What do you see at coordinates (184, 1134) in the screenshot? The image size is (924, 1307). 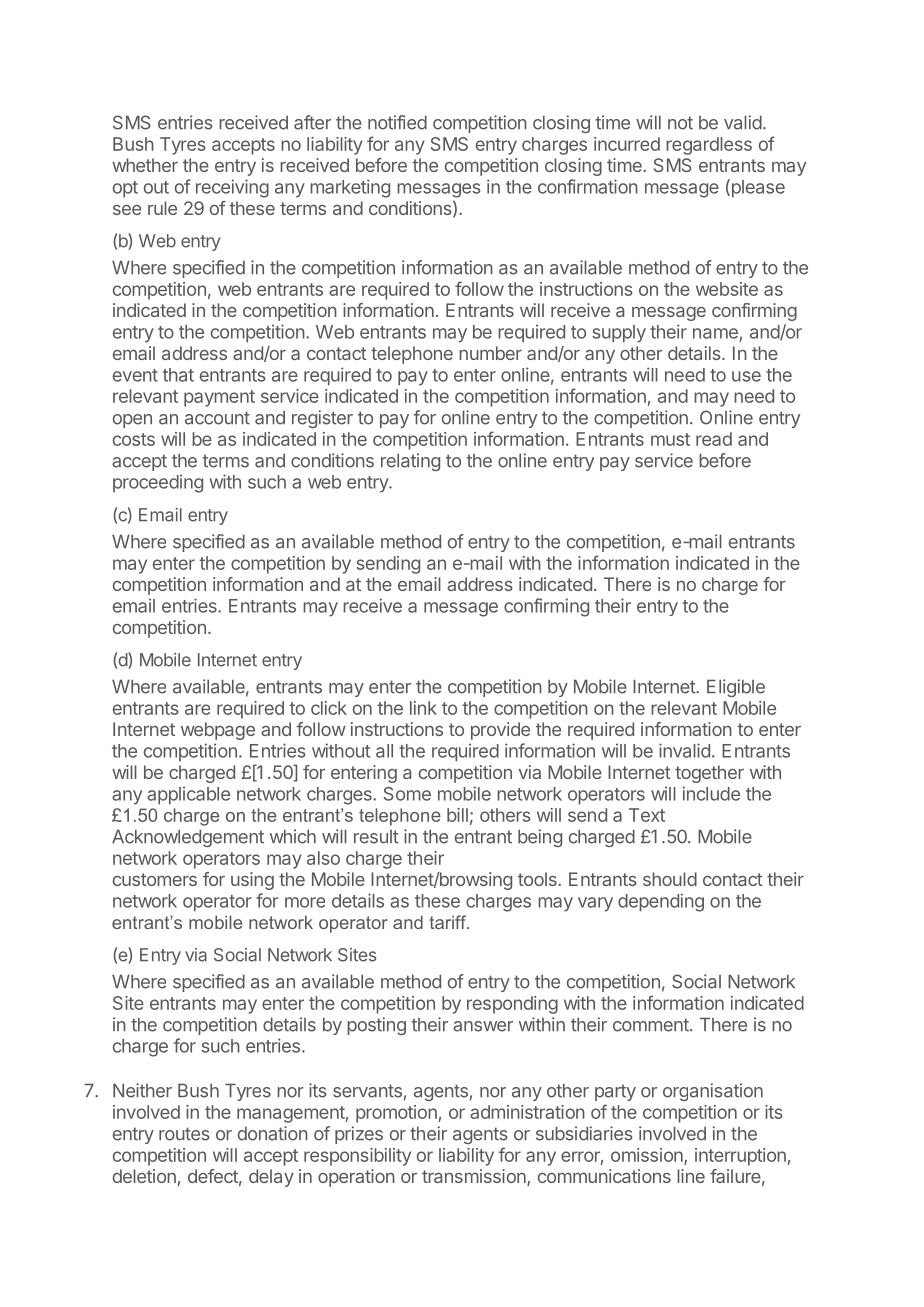 I see `routes` at bounding box center [184, 1134].
